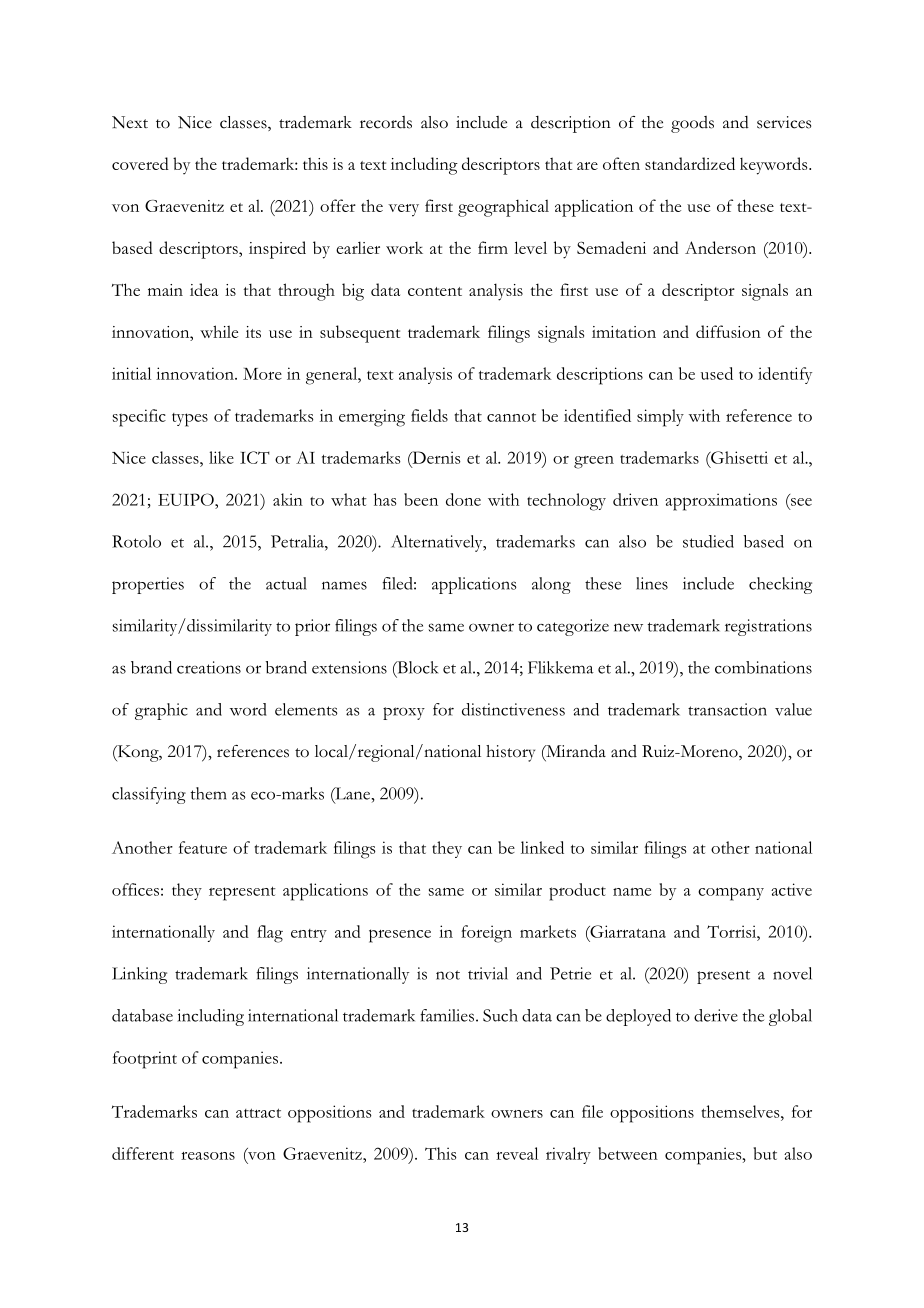 The height and width of the screenshot is (1308, 924). Describe the element at coordinates (209, 667) in the screenshot. I see `creations` at that location.
